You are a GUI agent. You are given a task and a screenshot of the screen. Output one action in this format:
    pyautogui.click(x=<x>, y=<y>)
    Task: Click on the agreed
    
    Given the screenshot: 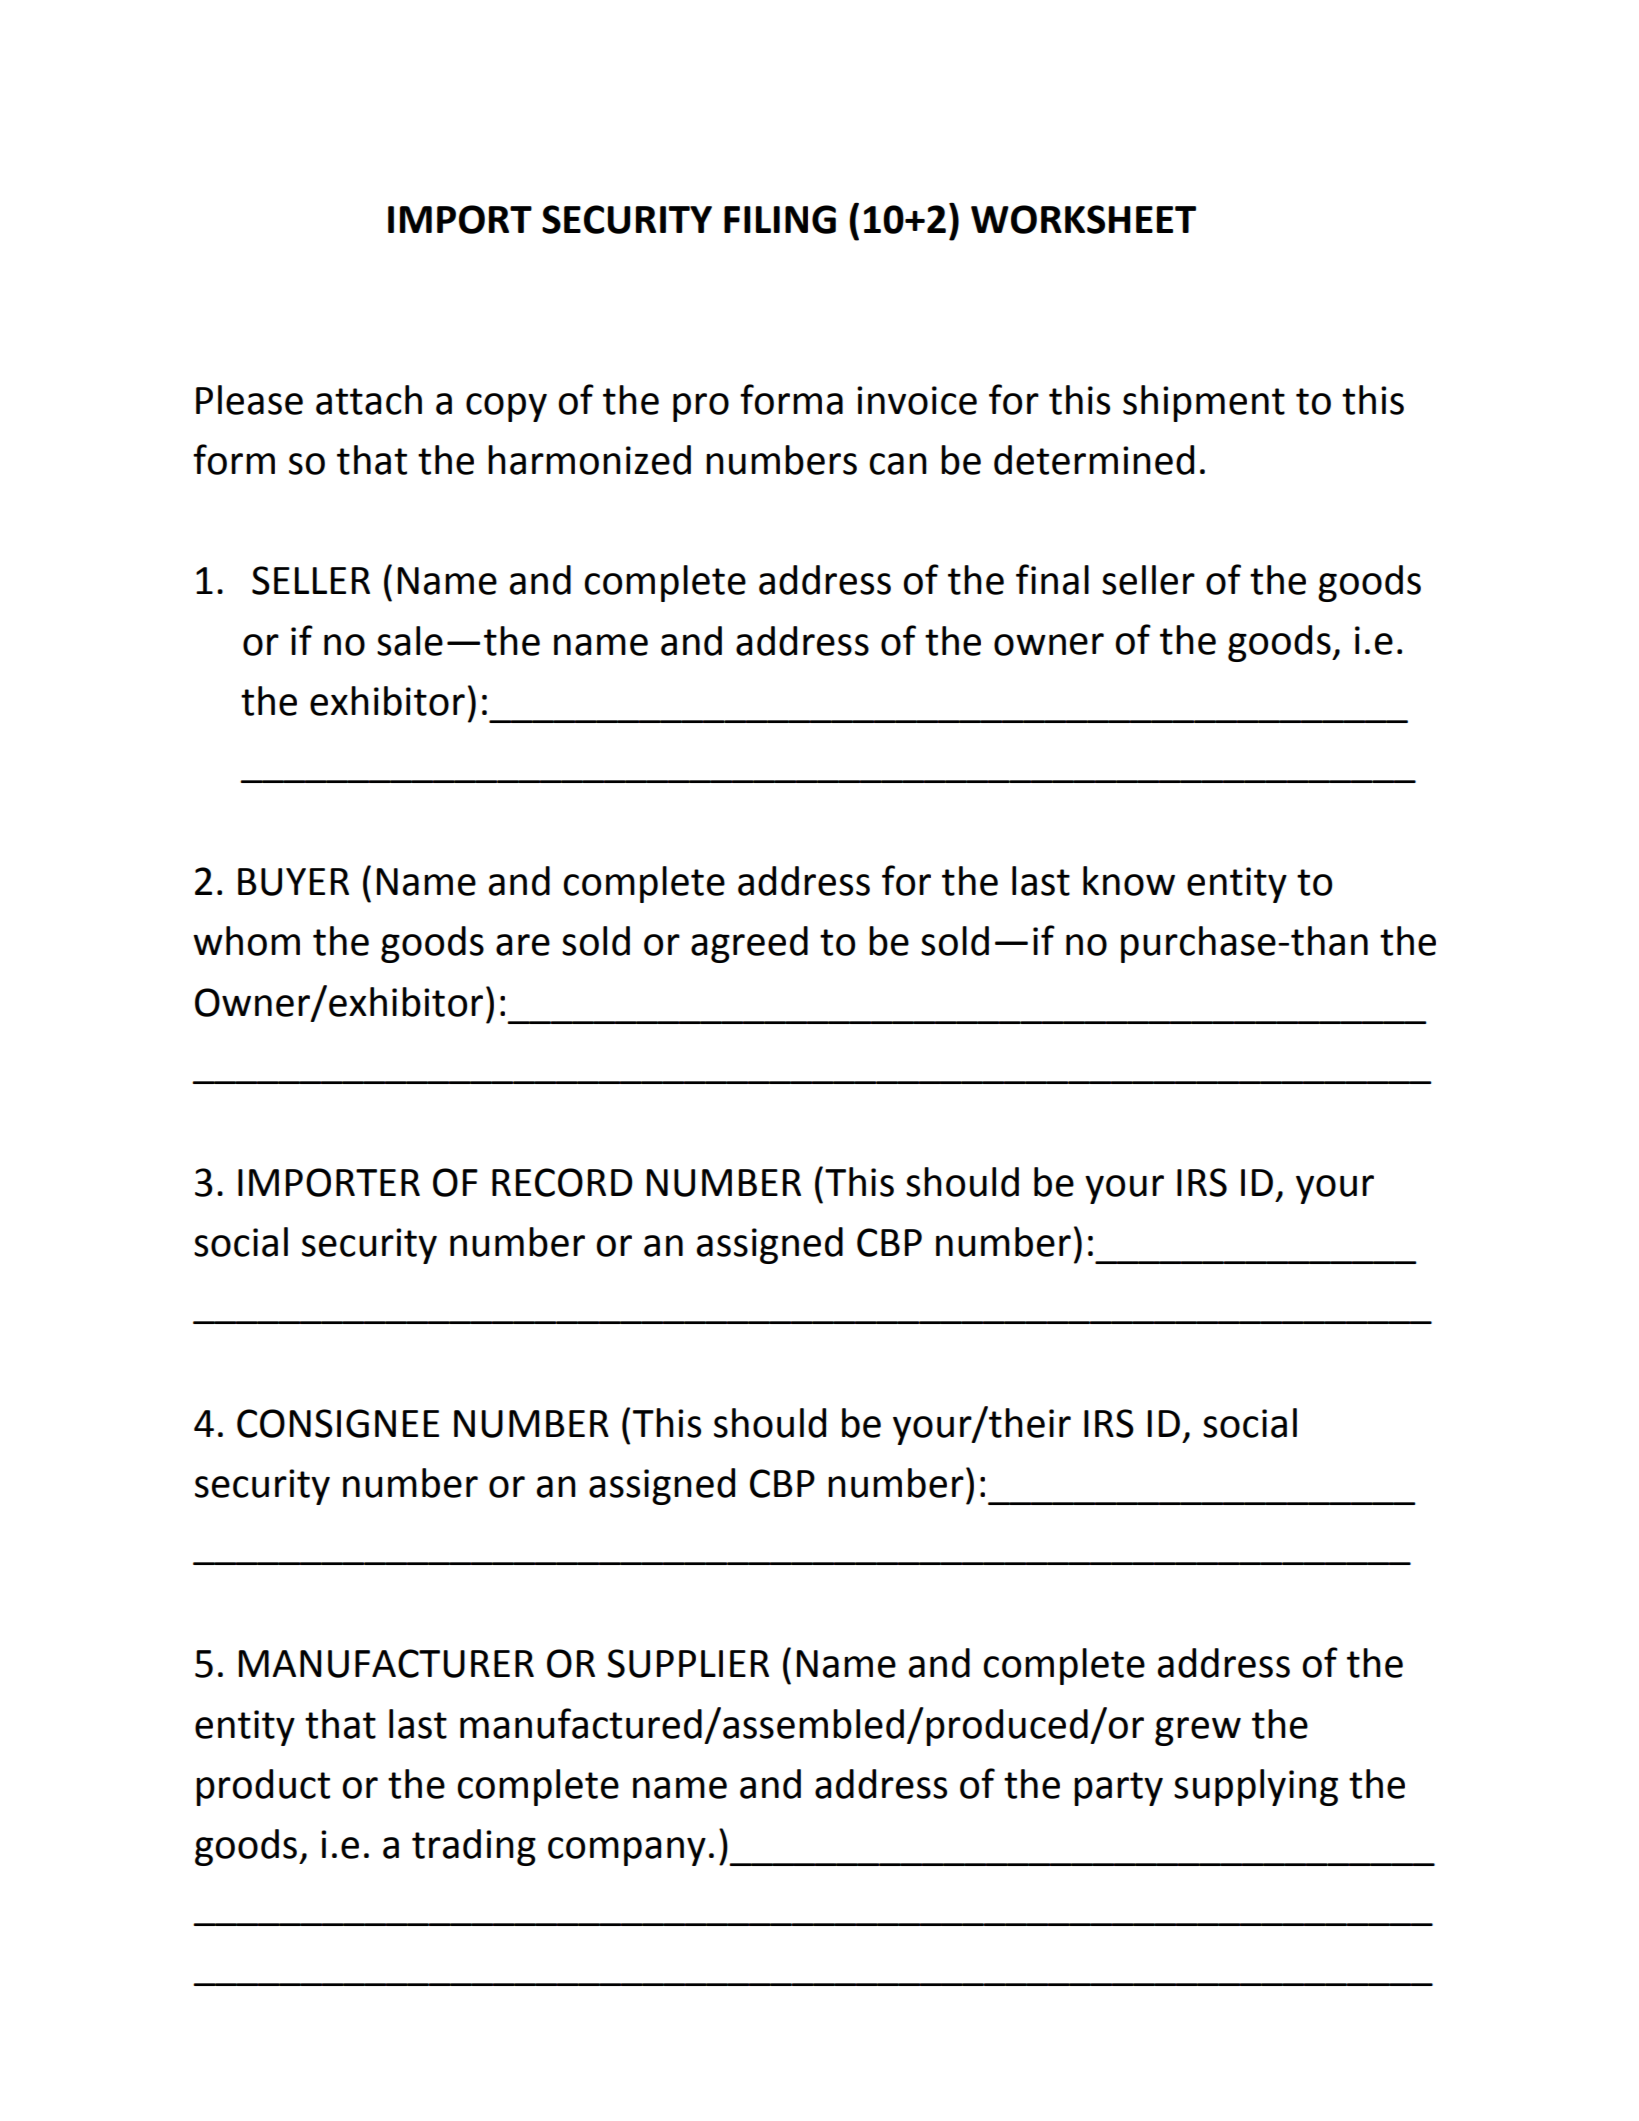 What is the action you would take?
    pyautogui.click(x=749, y=944)
